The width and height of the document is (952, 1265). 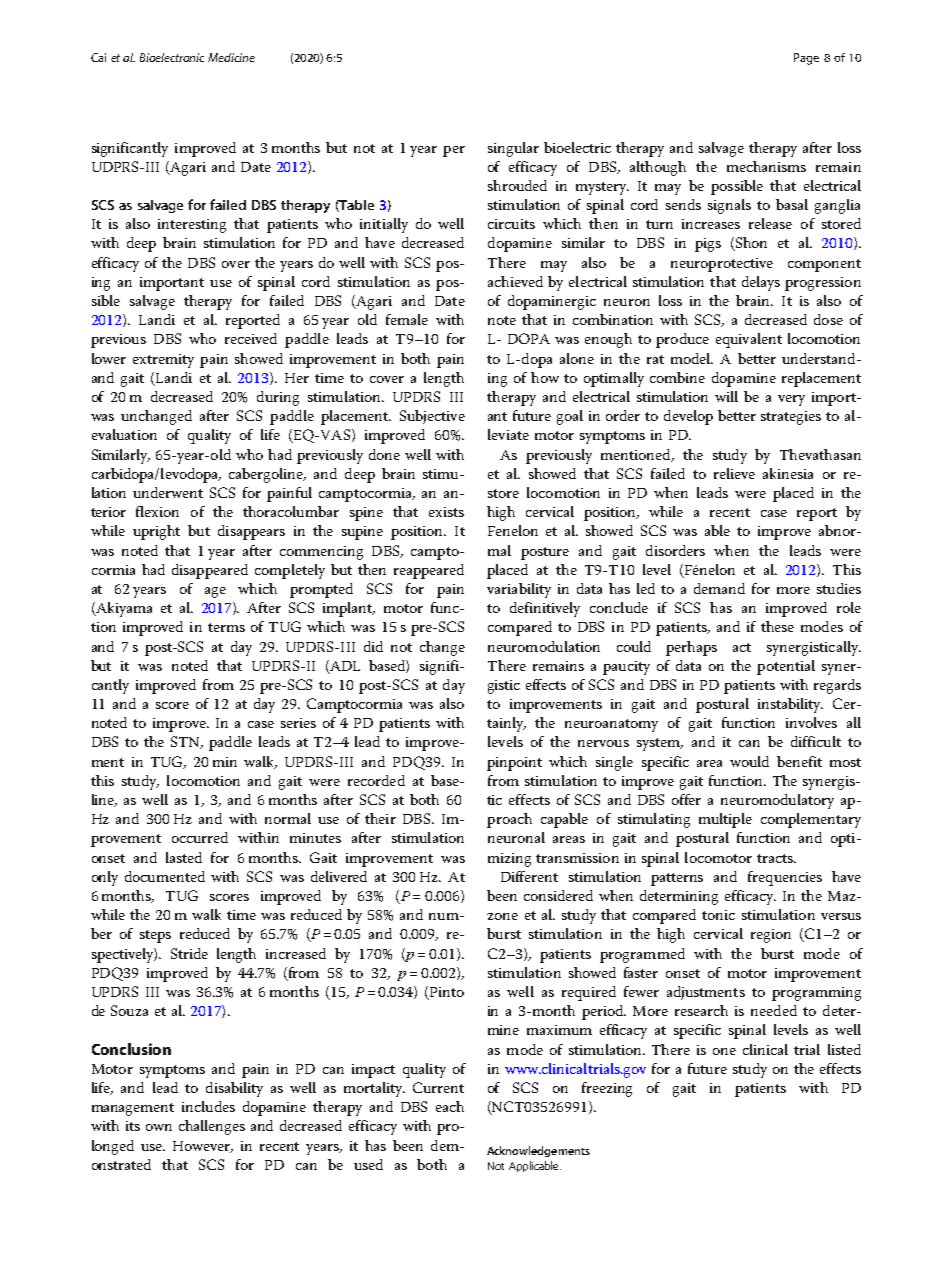 What do you see at coordinates (450, 1106) in the document?
I see `each` at bounding box center [450, 1106].
